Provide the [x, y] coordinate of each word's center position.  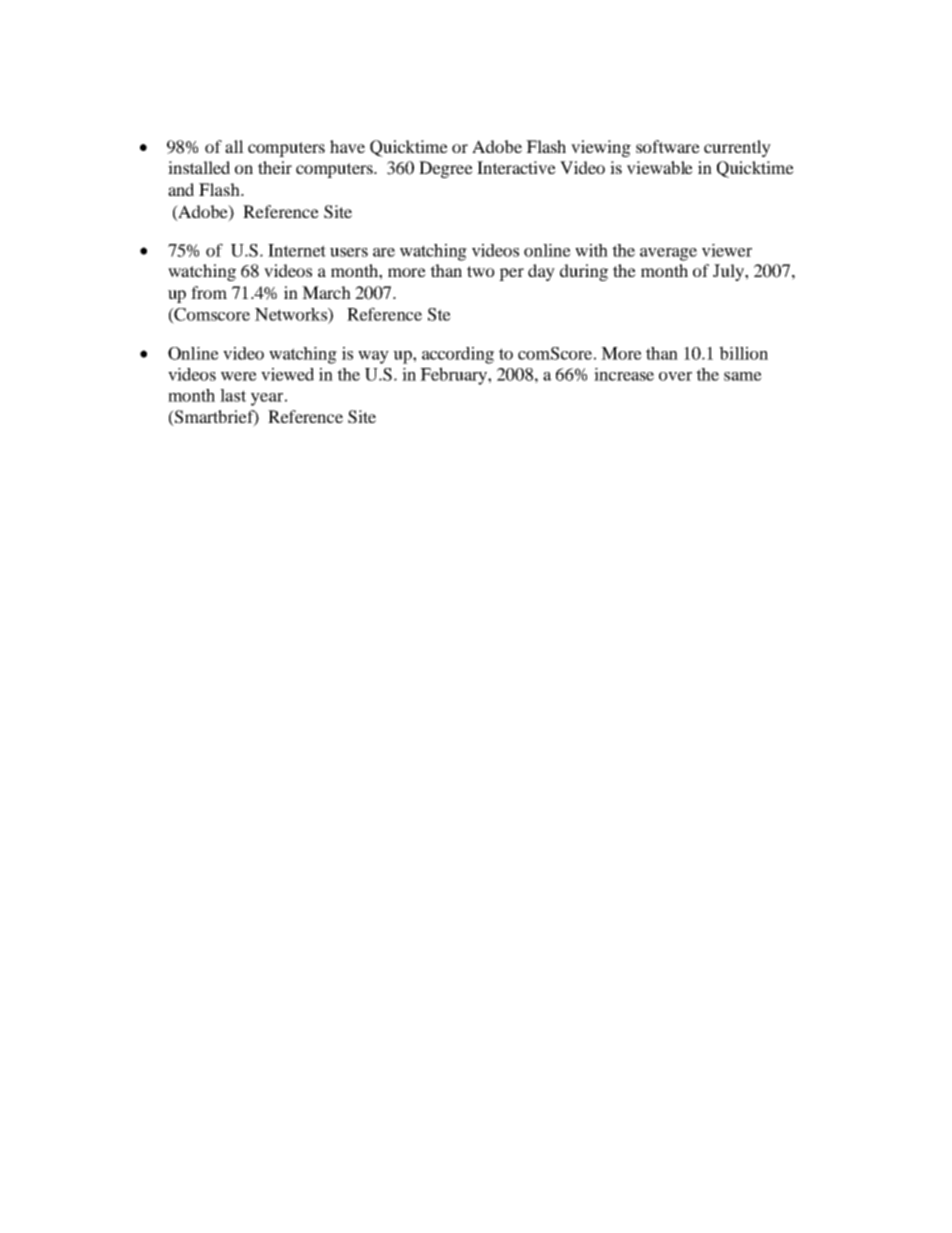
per [511, 274]
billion [743, 353]
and [181, 189]
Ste [439, 314]
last [233, 395]
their [275, 167]
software [668, 146]
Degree [446, 169]
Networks [292, 314]
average [668, 254]
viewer [727, 250]
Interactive [516, 167]
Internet [297, 250]
